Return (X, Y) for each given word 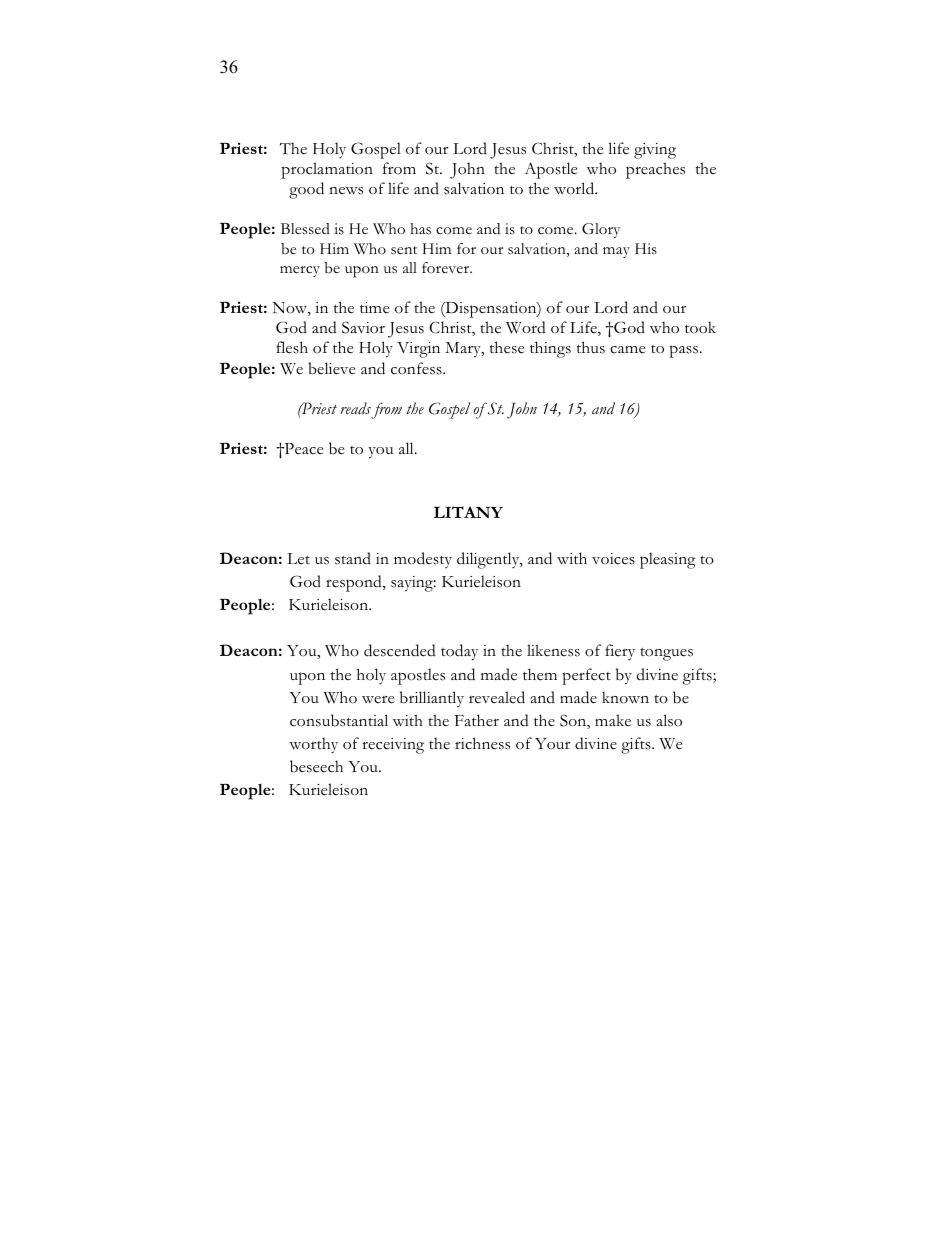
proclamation (327, 170)
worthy (313, 745)
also (669, 720)
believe (331, 368)
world (575, 188)
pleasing (667, 560)
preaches (655, 170)
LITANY (468, 512)
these (507, 347)
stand (353, 558)
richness (482, 743)
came (627, 350)
